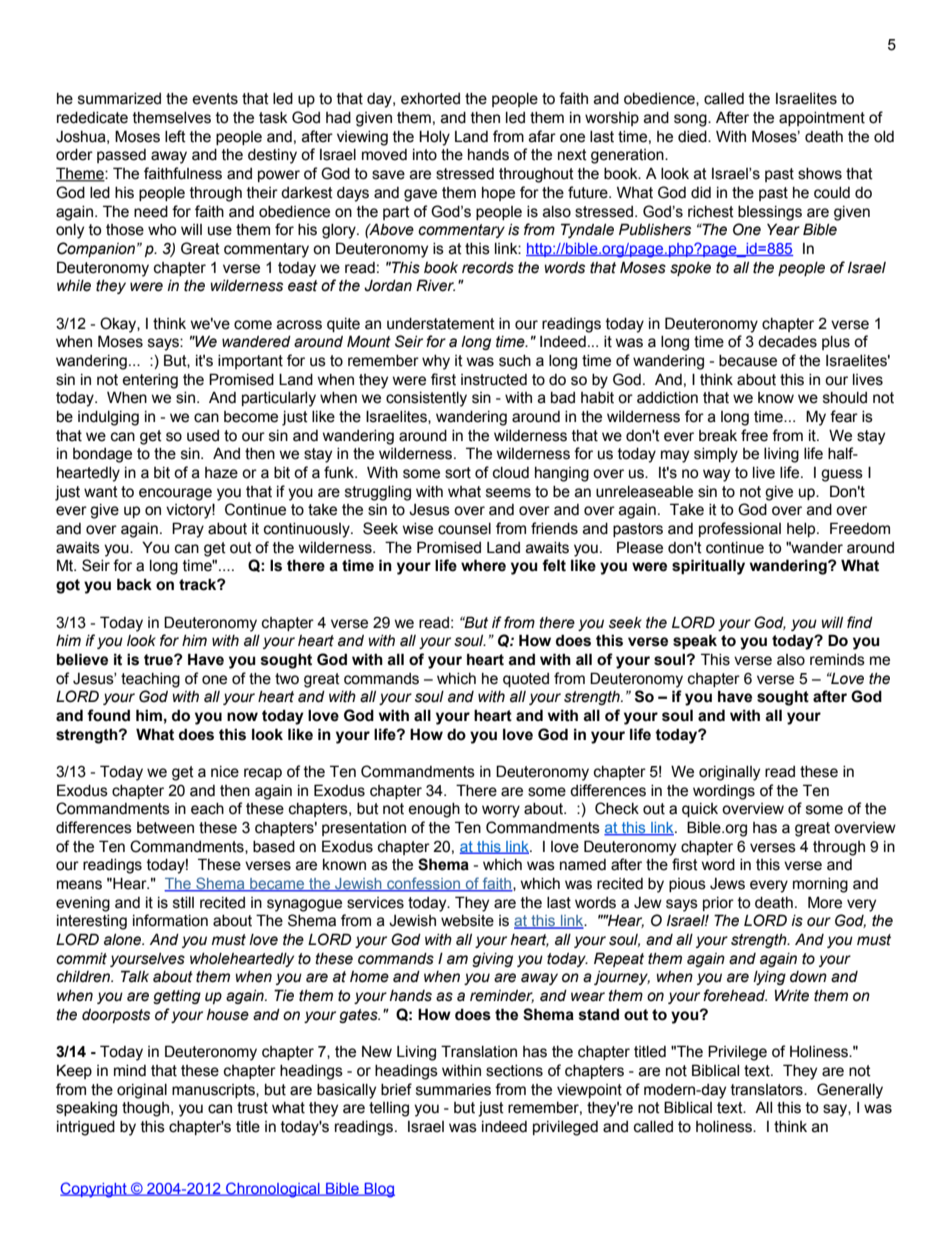 This screenshot has height=1233, width=952. I want to click on summaries, so click(453, 1090).
